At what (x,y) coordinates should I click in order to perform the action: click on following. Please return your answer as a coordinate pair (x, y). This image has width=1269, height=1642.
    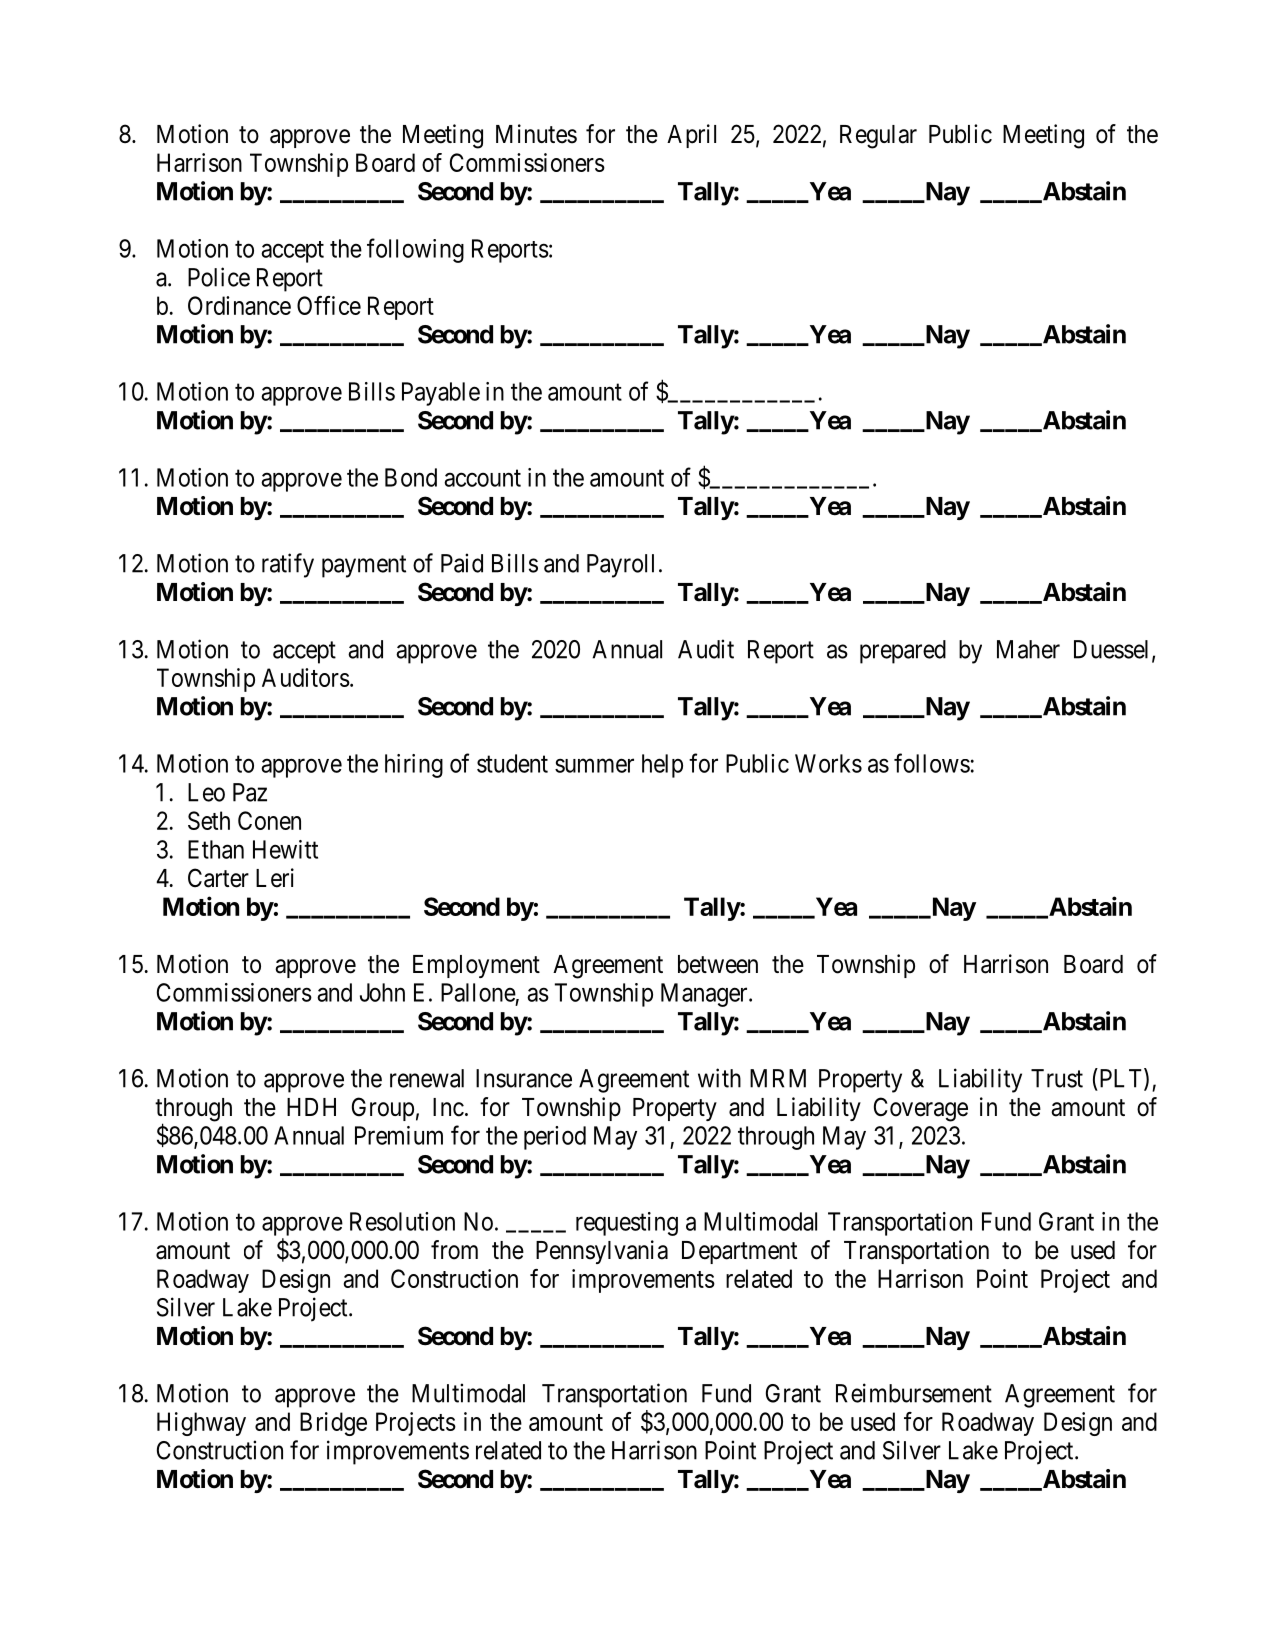
    Looking at the image, I should click on (415, 250).
